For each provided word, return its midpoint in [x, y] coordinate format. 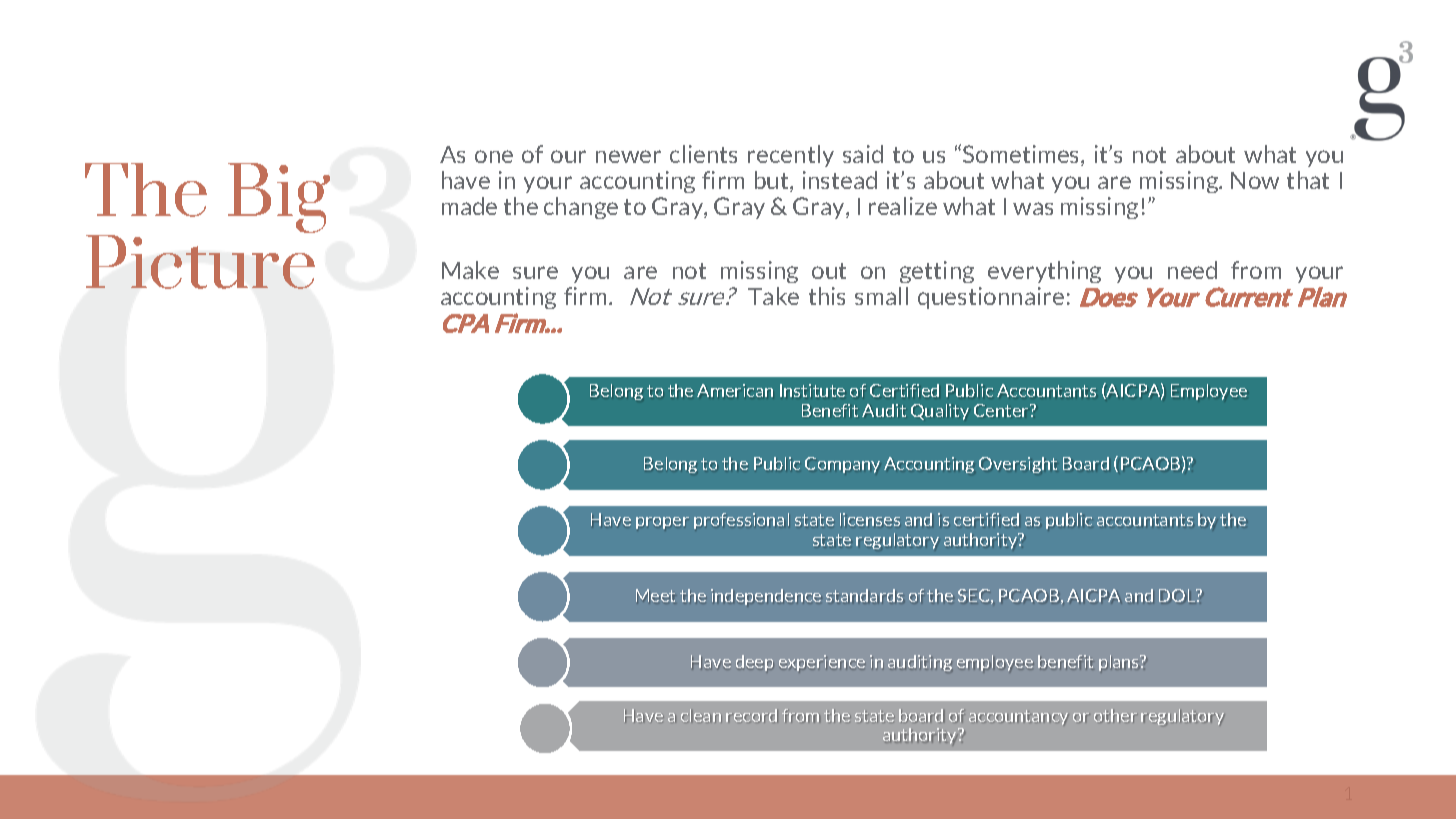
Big [279, 198]
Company [842, 465]
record [752, 715]
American [735, 390]
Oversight [1018, 465]
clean [701, 715]
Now [1255, 180]
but [773, 181]
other [1115, 716]
